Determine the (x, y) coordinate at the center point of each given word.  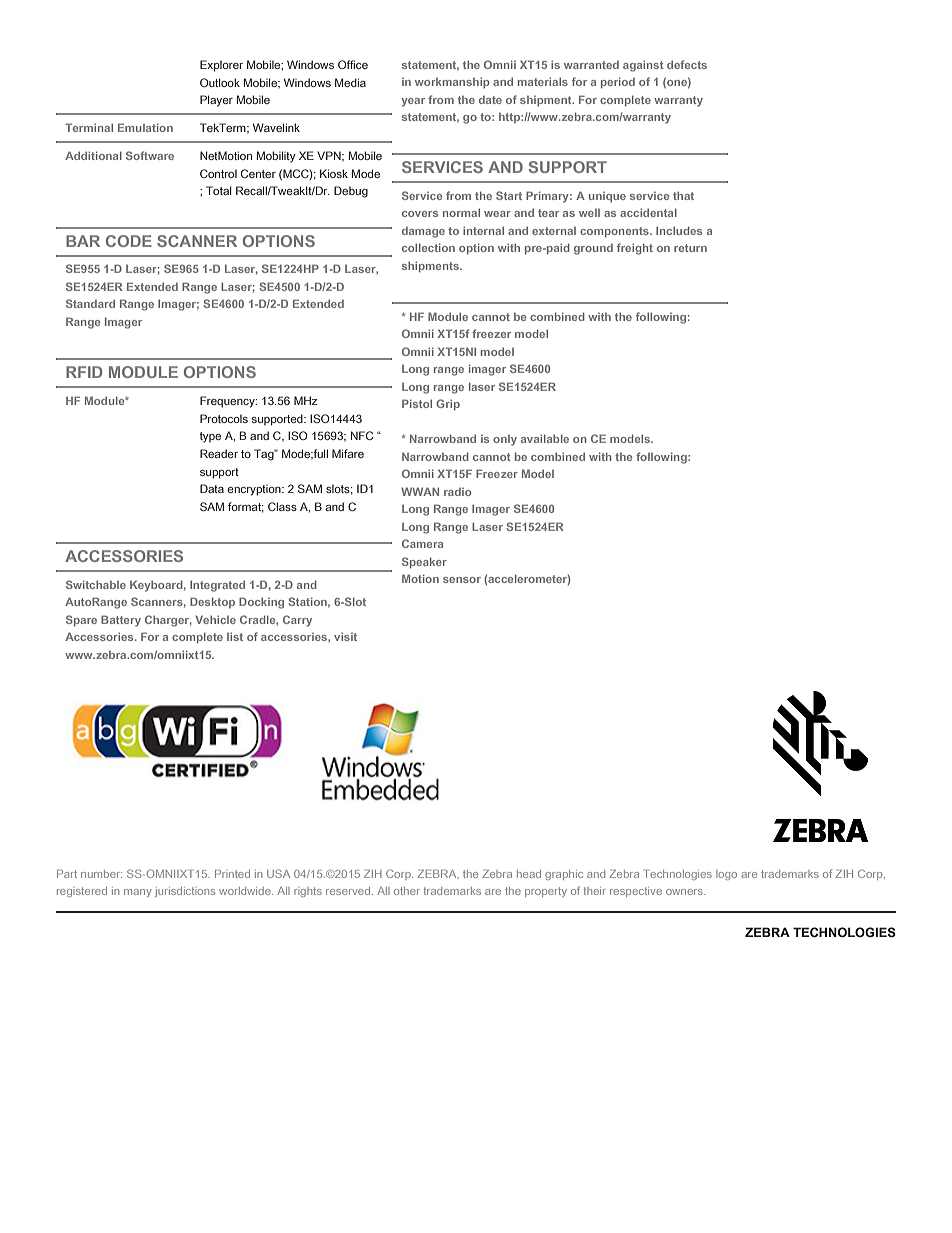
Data (212, 488)
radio (457, 492)
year (413, 102)
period (618, 83)
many (138, 893)
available (545, 438)
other (407, 891)
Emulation (145, 127)
